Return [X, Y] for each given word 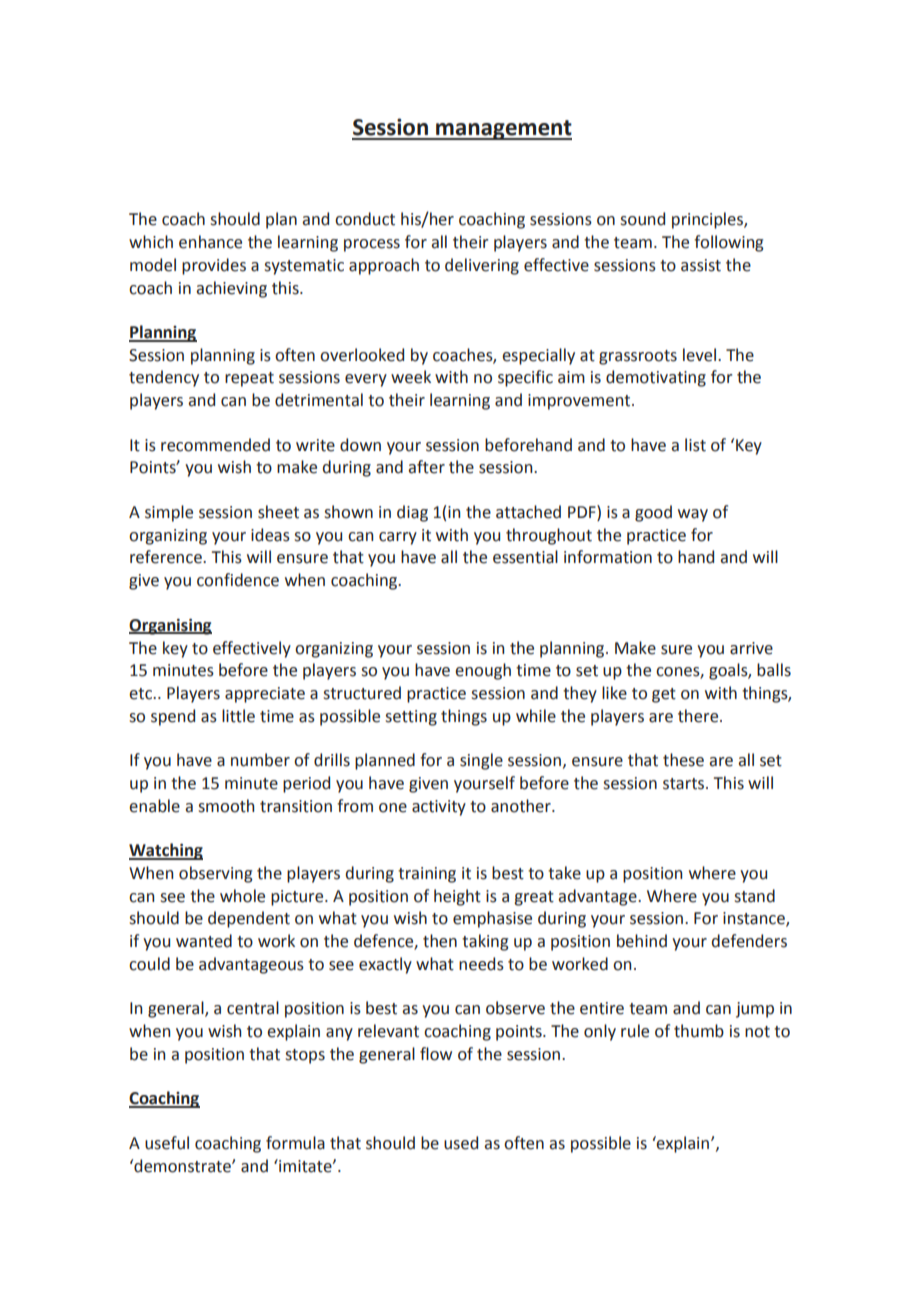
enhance [210, 242]
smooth [226, 806]
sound [642, 219]
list [695, 445]
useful [167, 1143]
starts [685, 784]
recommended [215, 445]
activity [439, 808]
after [426, 467]
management [503, 130]
